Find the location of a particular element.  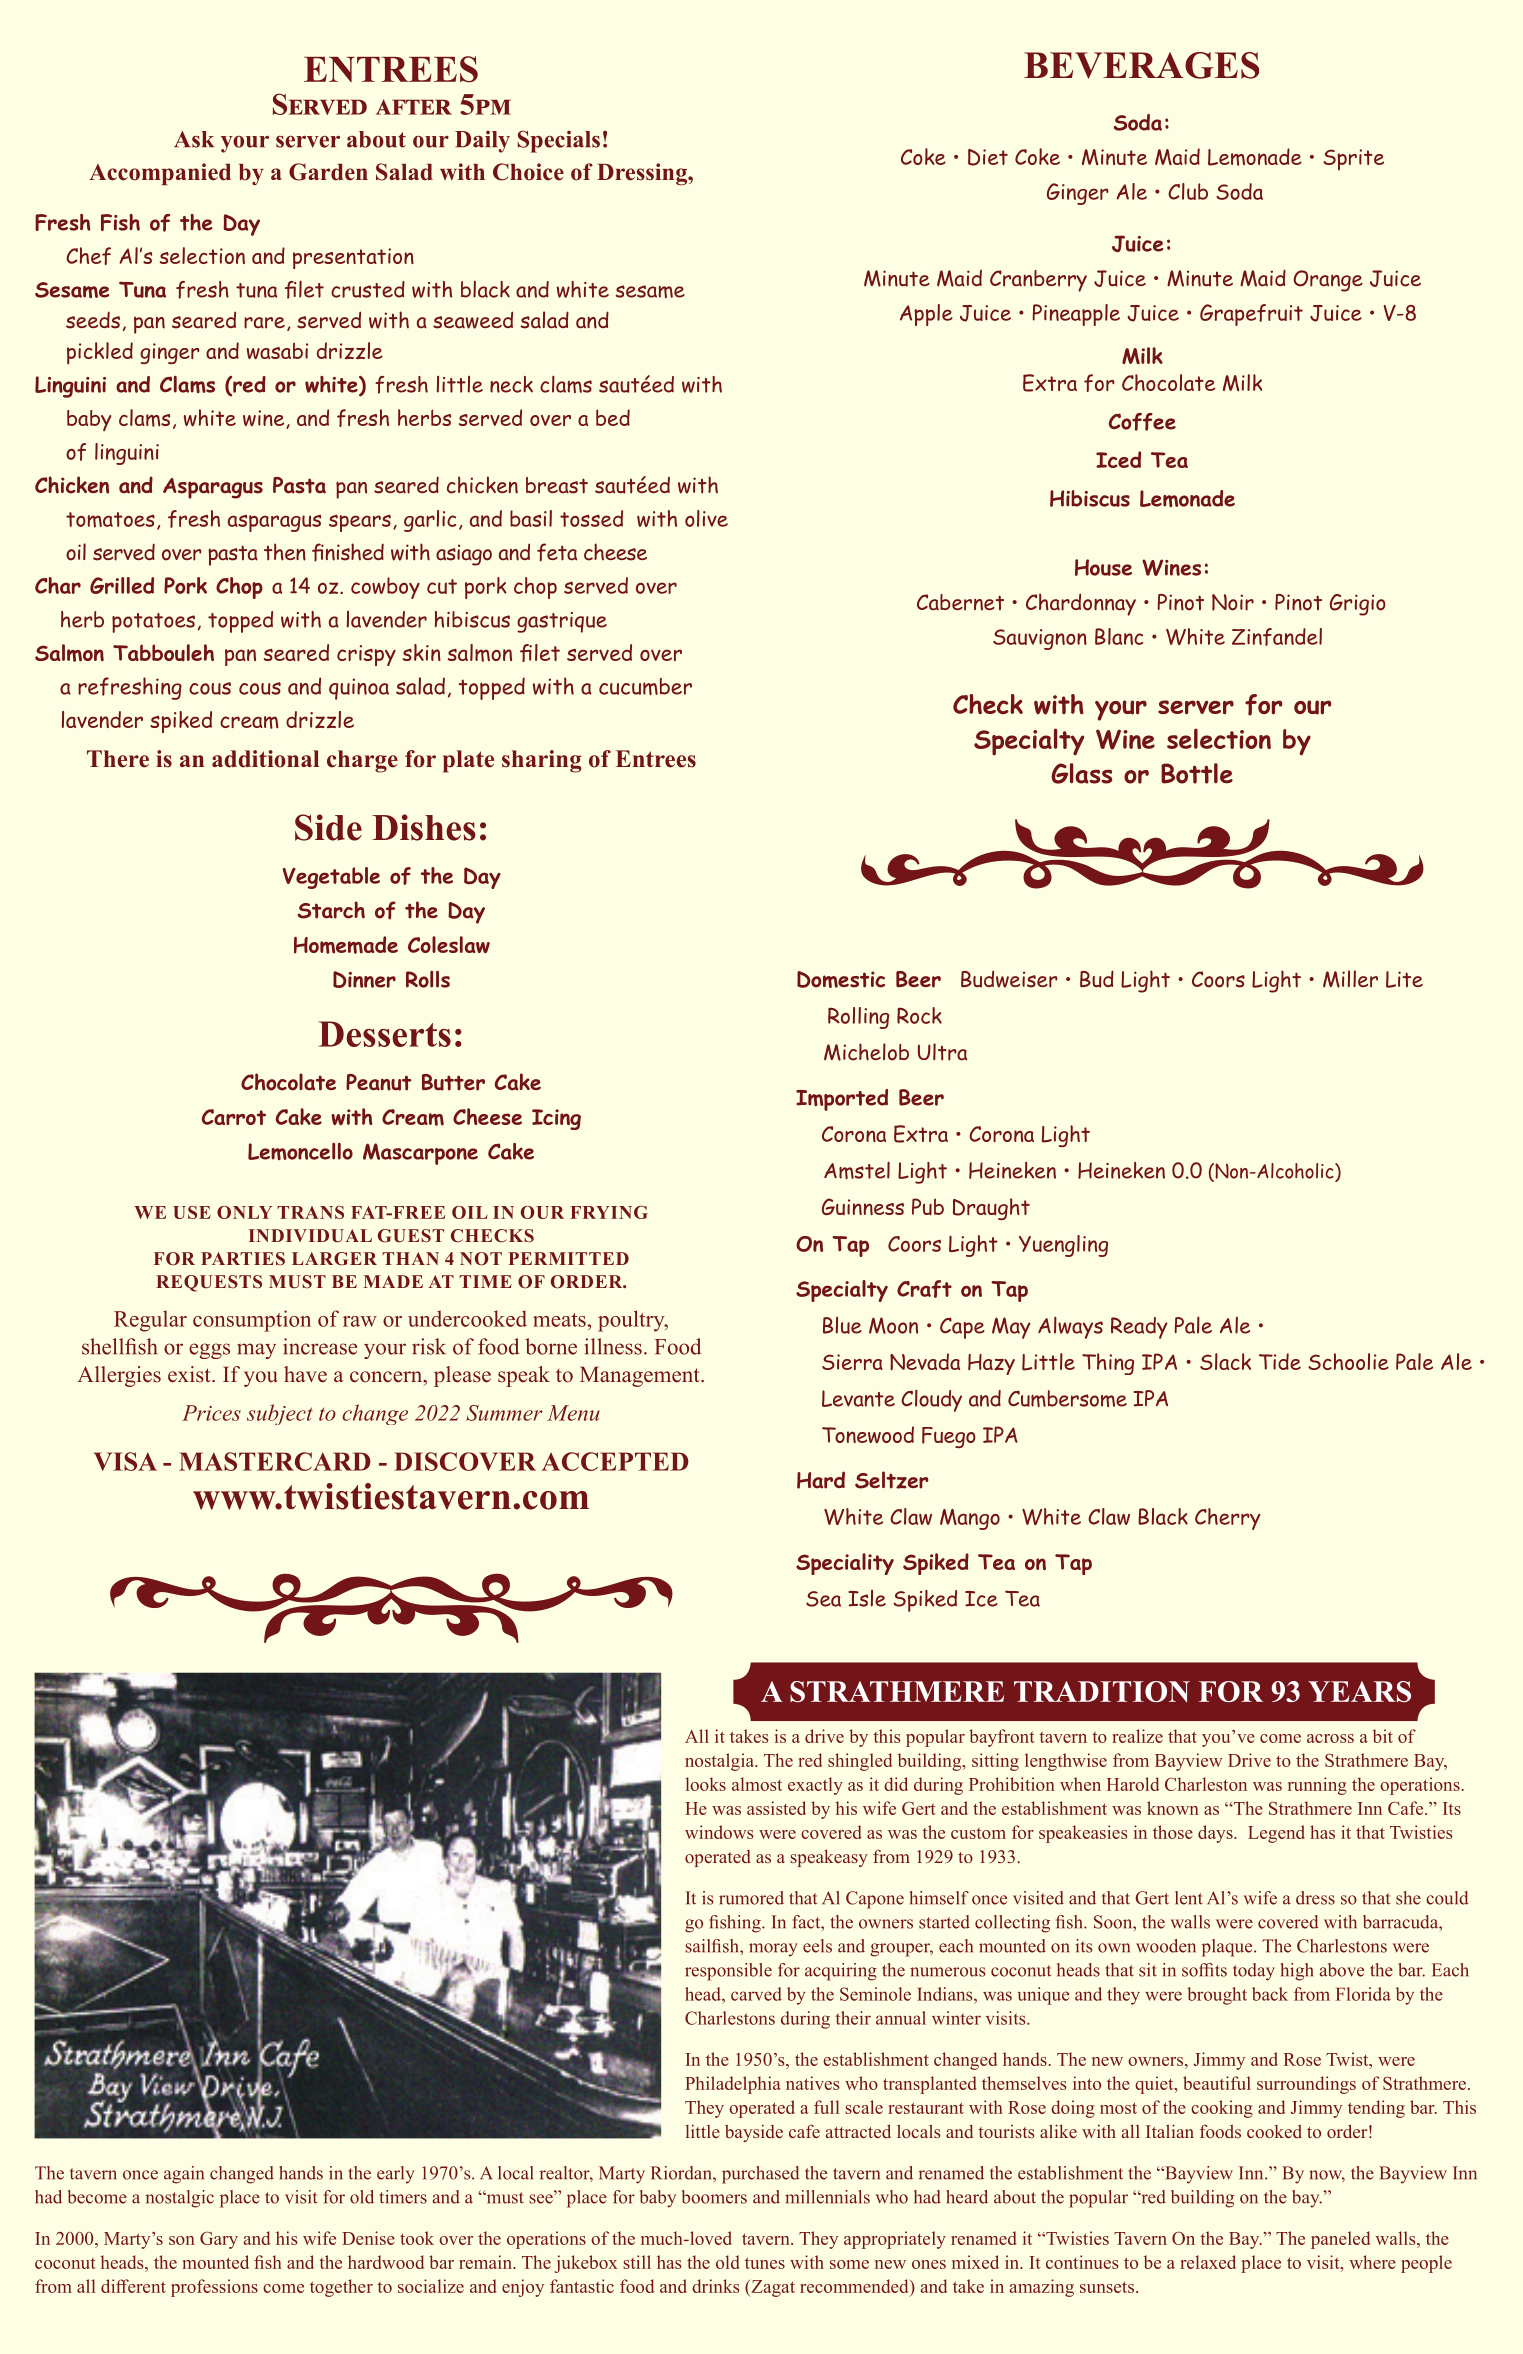

Guinness is located at coordinates (863, 1206).
